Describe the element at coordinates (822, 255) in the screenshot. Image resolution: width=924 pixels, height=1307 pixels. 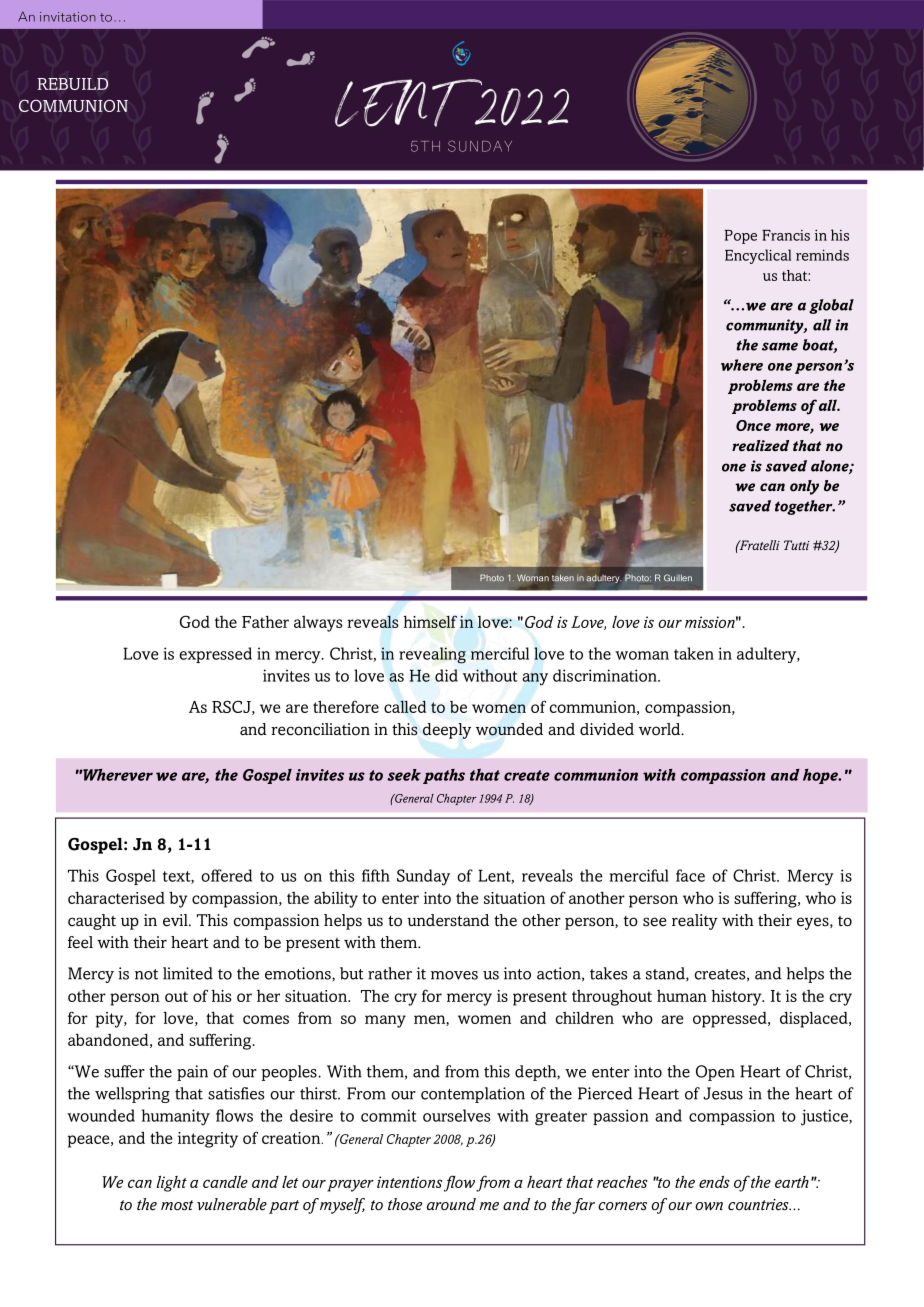
I see `reminds` at that location.
